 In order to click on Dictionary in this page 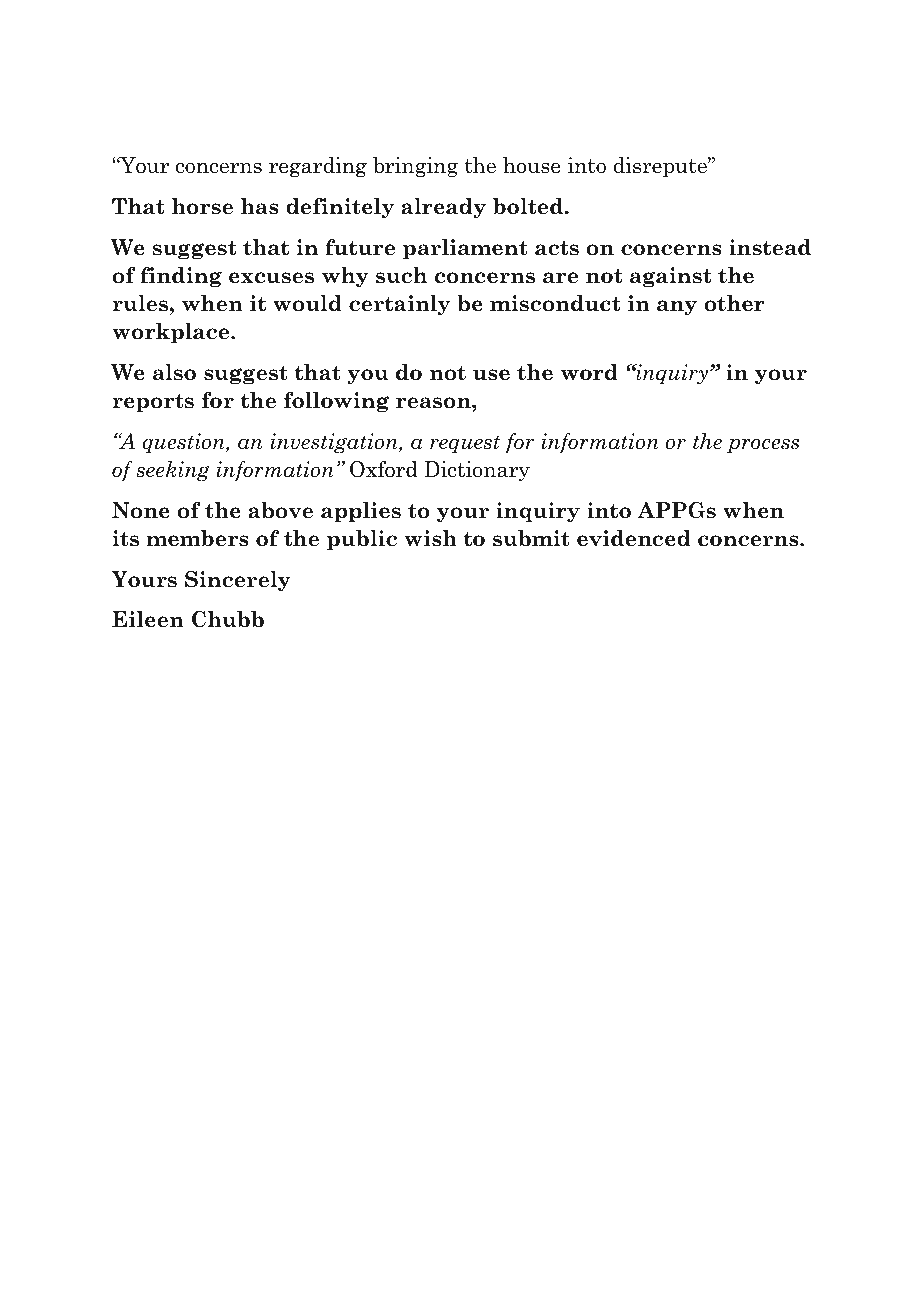, I will do `click(477, 471)`.
